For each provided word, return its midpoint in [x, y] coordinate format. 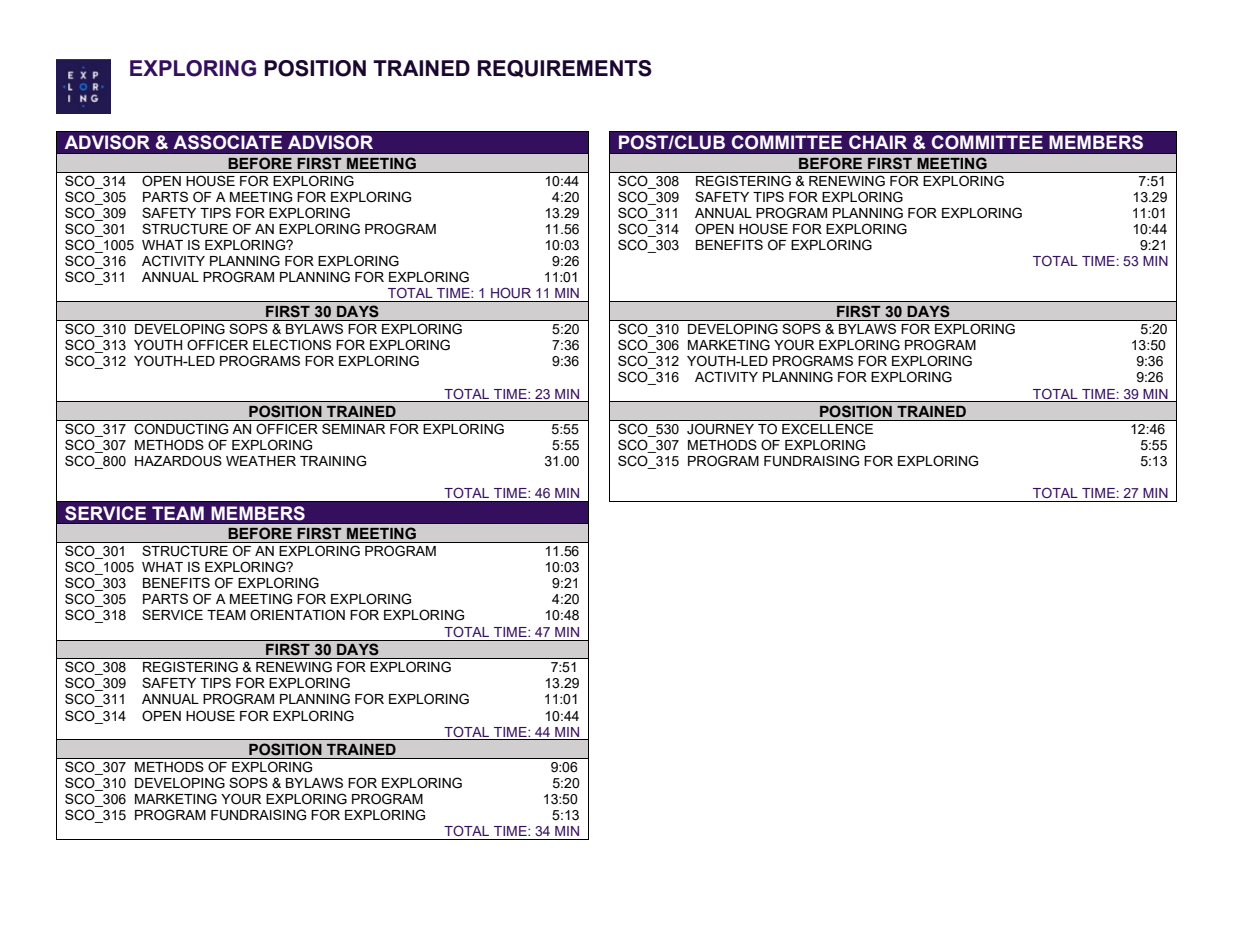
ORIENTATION [297, 615]
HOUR [511, 293]
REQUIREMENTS [565, 69]
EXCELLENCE [827, 429]
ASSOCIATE [227, 142]
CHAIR [878, 142]
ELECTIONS [292, 345]
